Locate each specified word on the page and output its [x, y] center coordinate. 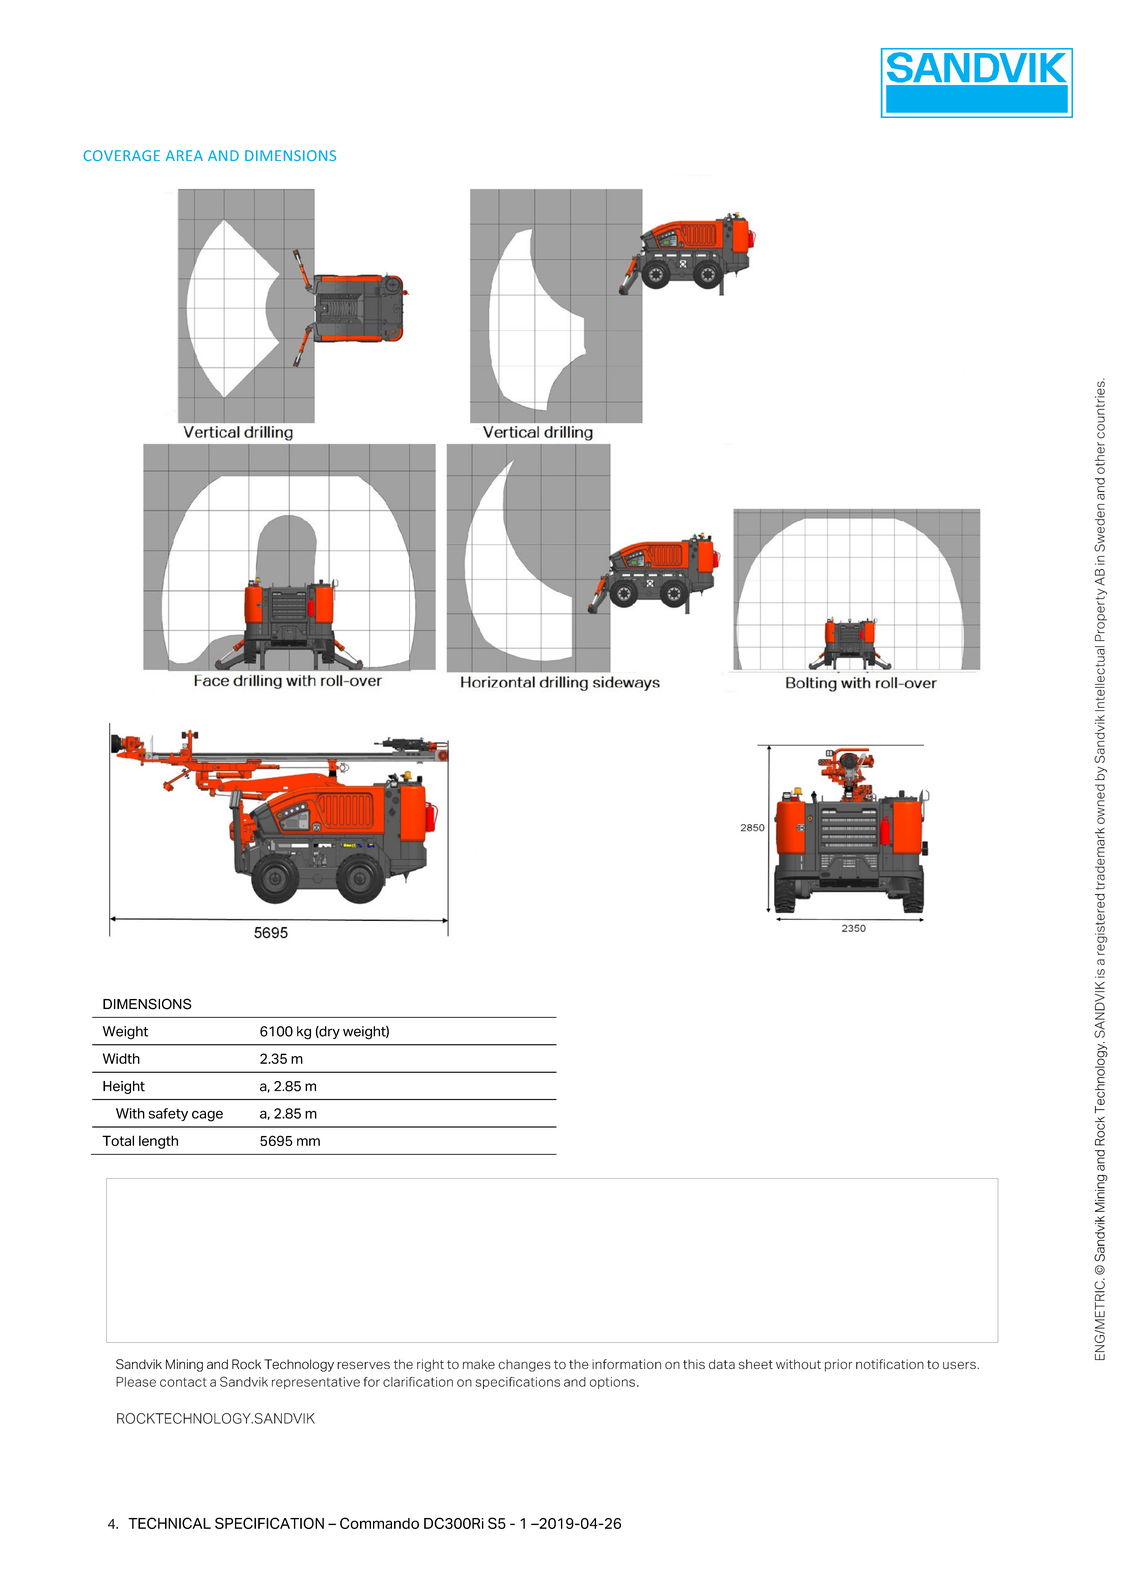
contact [183, 1382]
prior [838, 1365]
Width [121, 1058]
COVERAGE [121, 155]
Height [124, 1087]
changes [524, 1365]
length [158, 1142]
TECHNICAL [169, 1523]
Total [118, 1140]
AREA [184, 155]
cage [207, 1116]
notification [890, 1364]
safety [168, 1114]
